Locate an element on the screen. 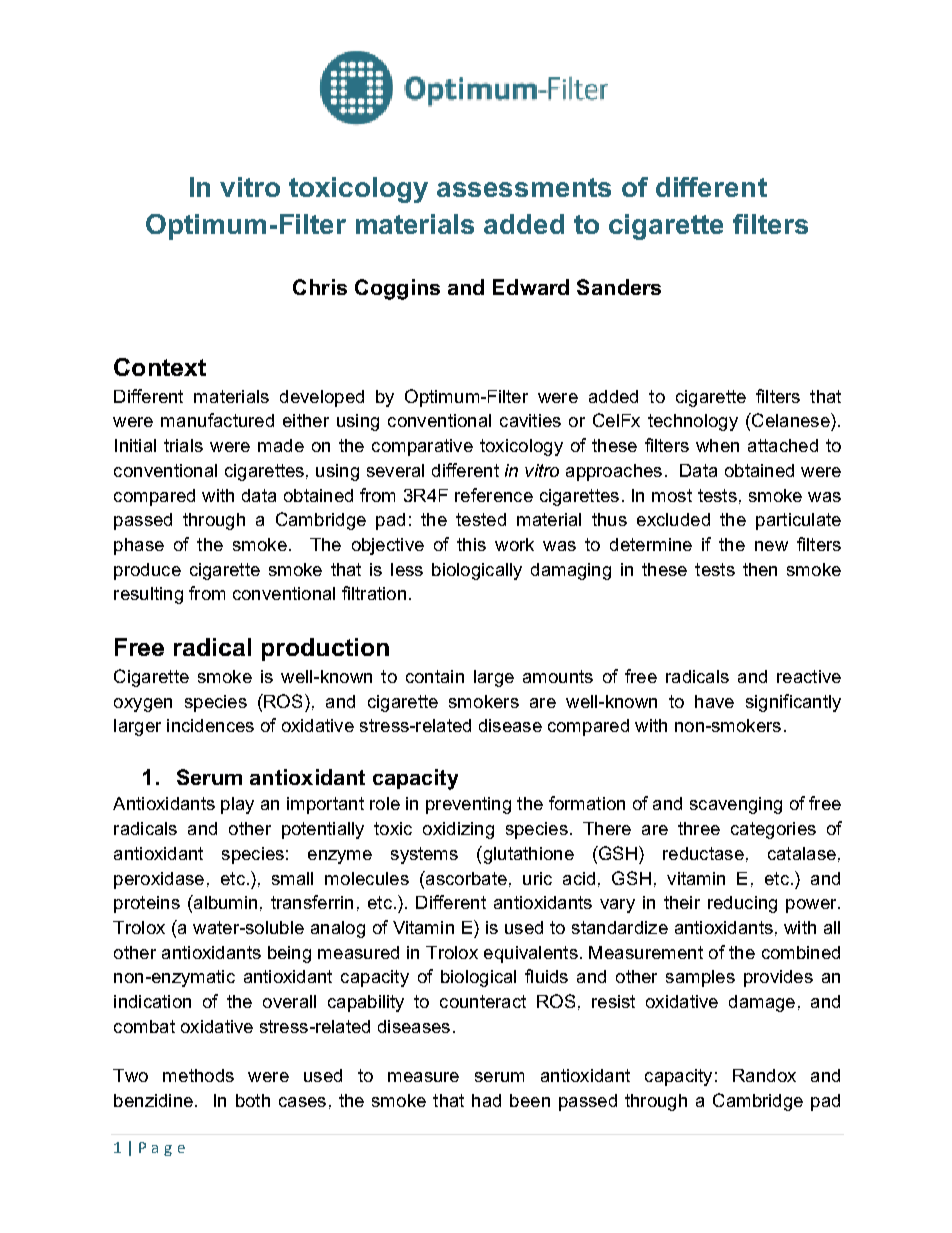 Image resolution: width=952 pixels, height=1233 pixels. have is located at coordinates (714, 701).
